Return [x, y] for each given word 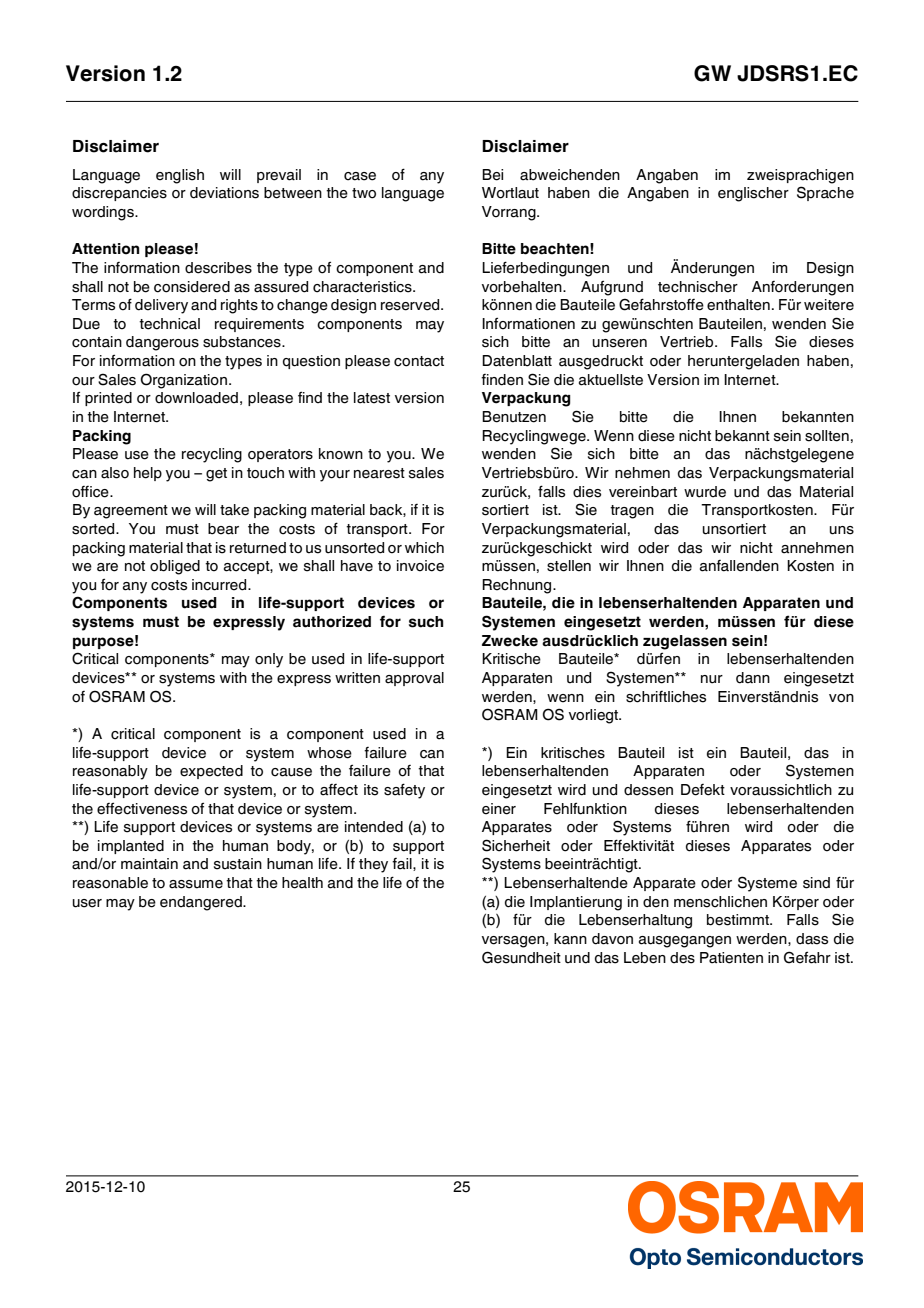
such [426, 622]
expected [211, 772]
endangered [202, 903]
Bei [492, 175]
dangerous [162, 343]
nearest [379, 473]
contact [419, 361]
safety [404, 791]
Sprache [825, 193]
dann [753, 678]
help [148, 474]
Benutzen [514, 417]
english [180, 176]
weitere [829, 305]
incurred [220, 585]
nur [712, 679]
